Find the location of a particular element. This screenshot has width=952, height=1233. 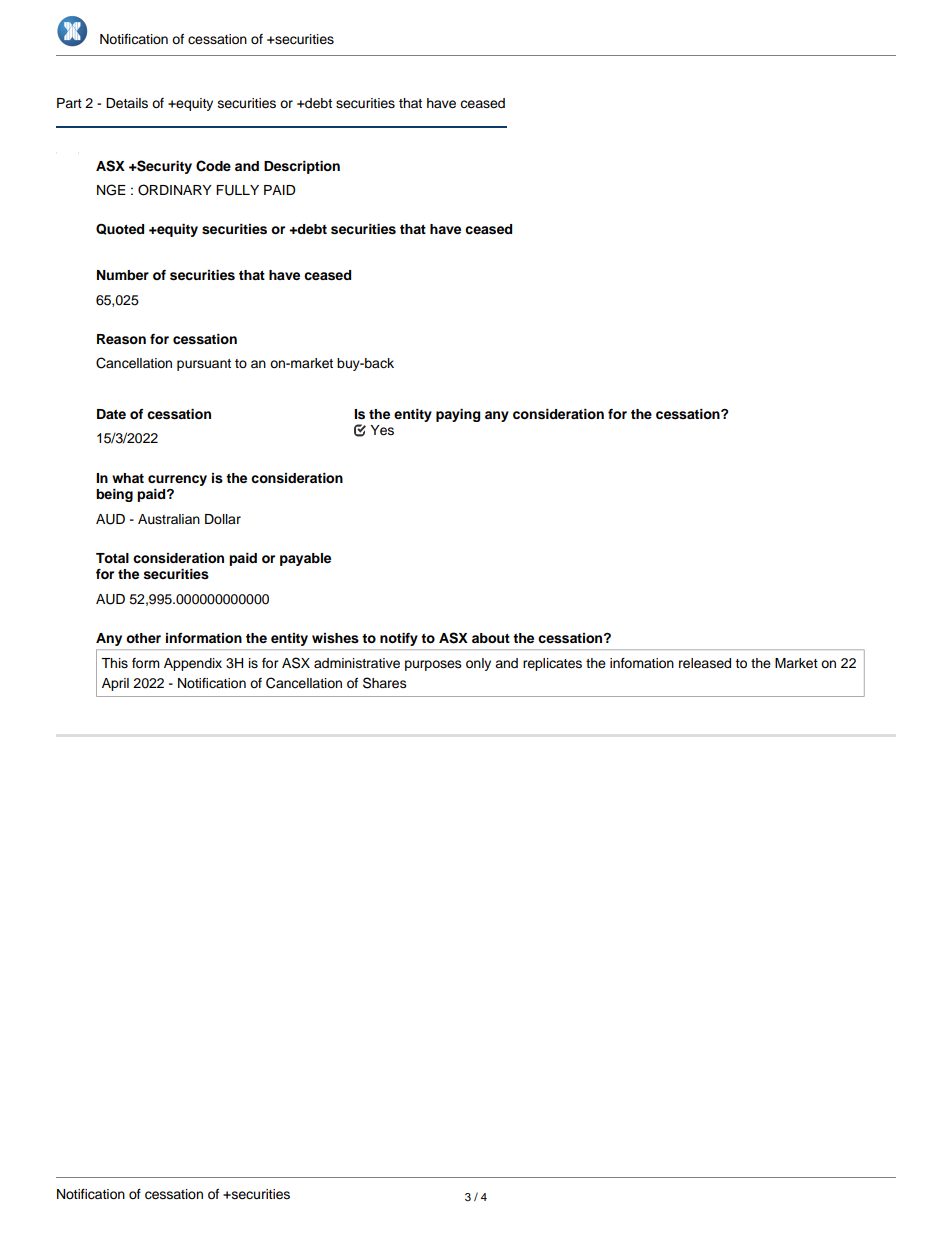

FULLY is located at coordinates (237, 190).
